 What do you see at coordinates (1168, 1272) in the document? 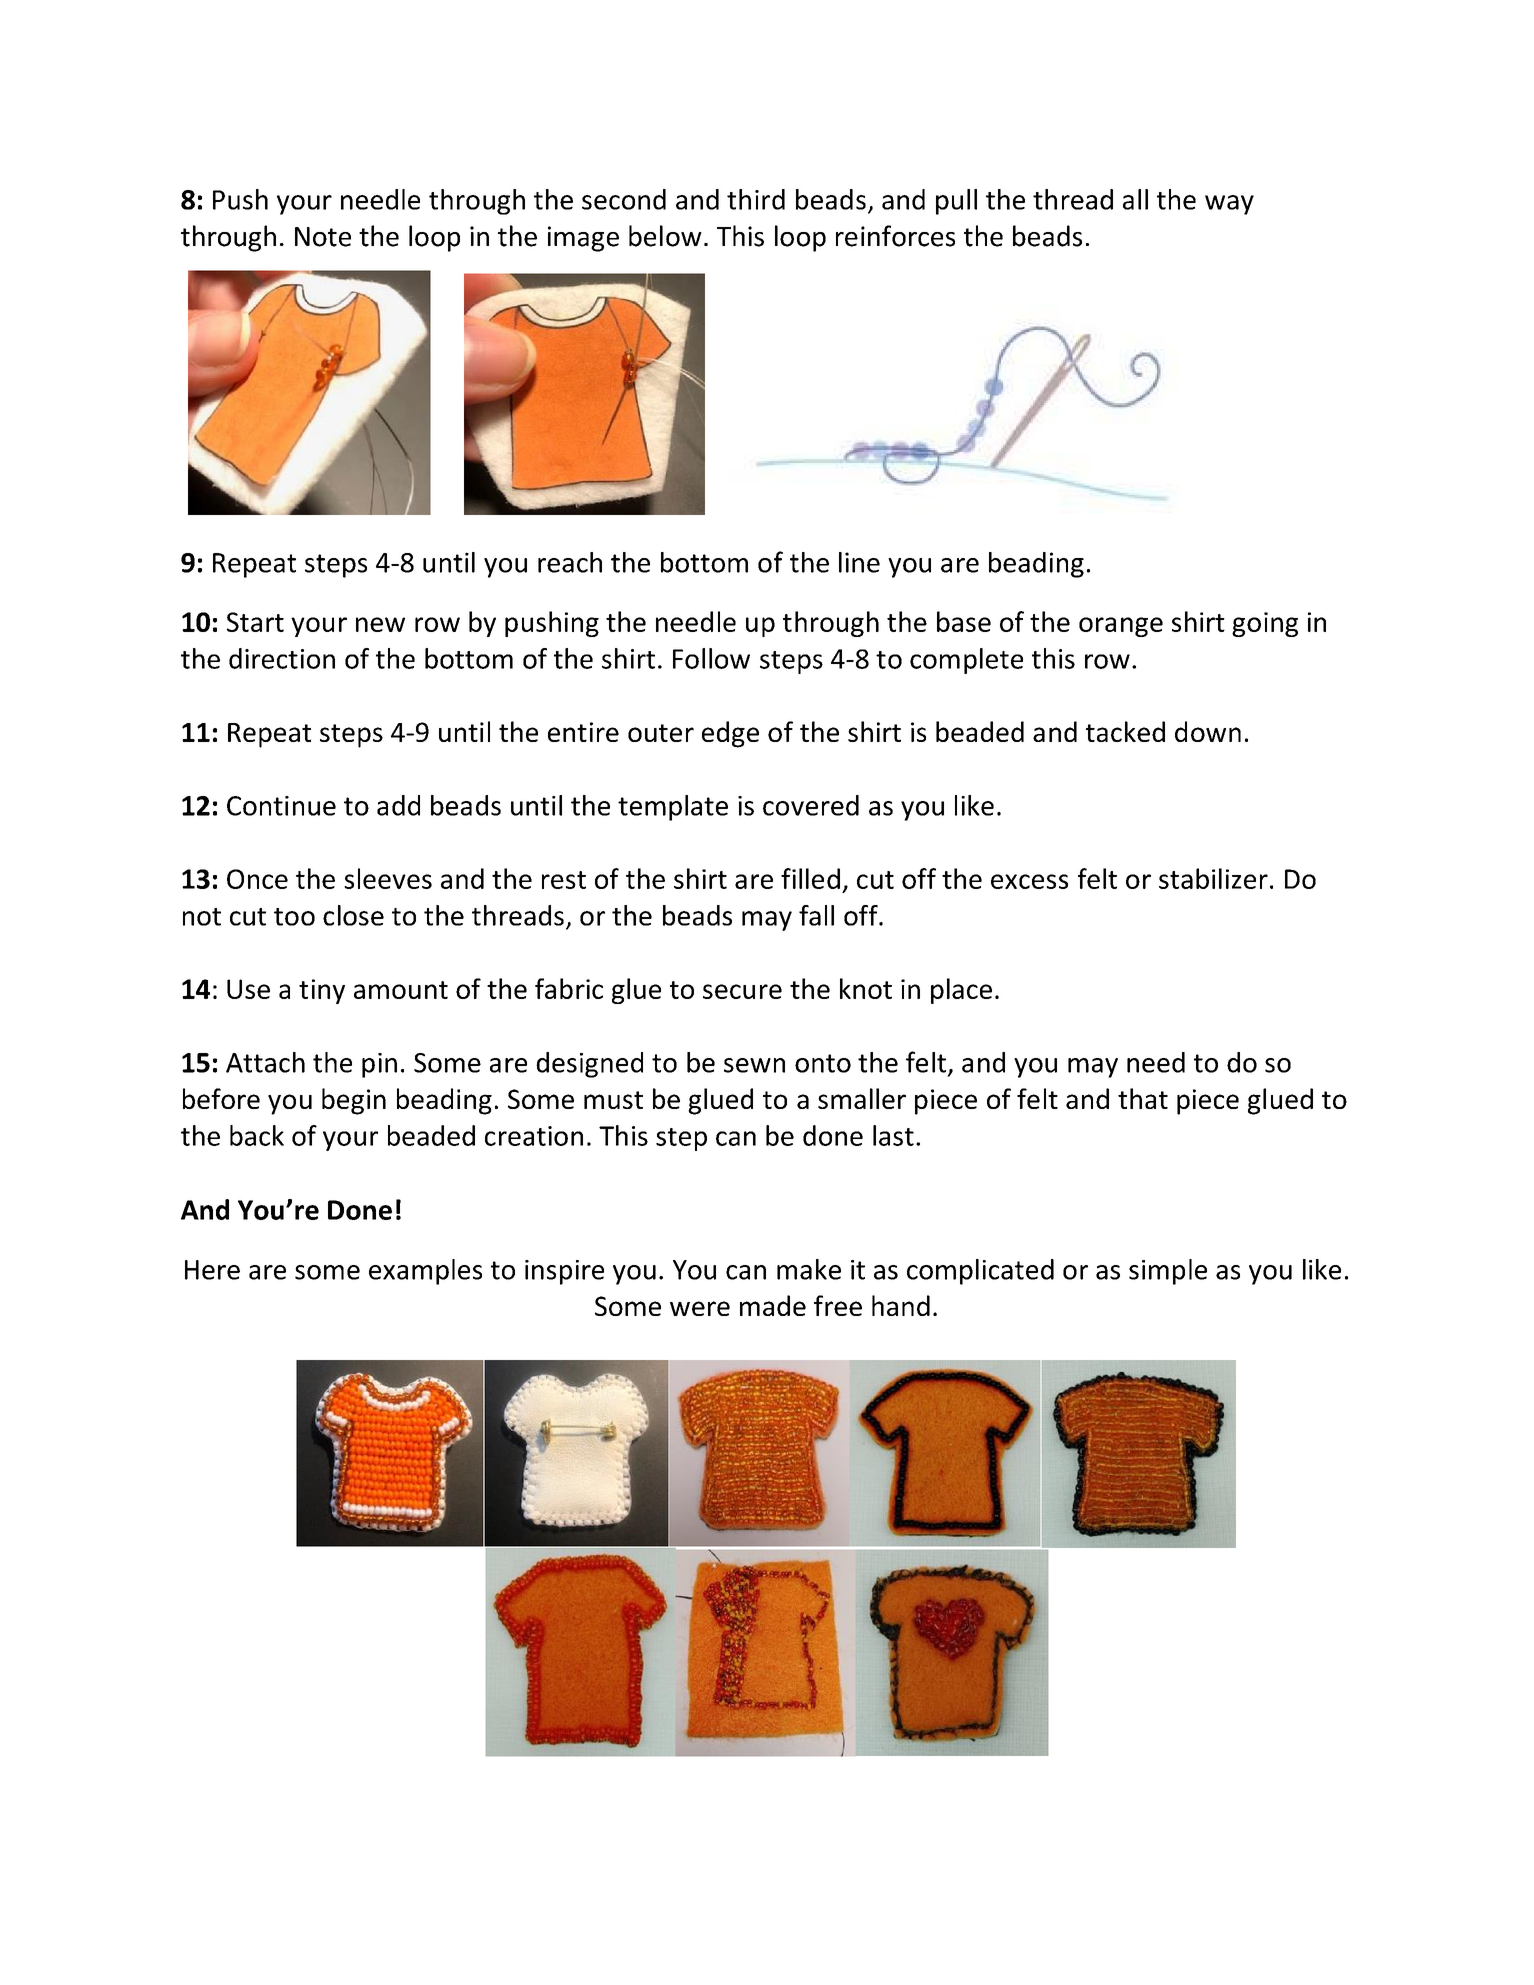
I see `simple` at bounding box center [1168, 1272].
